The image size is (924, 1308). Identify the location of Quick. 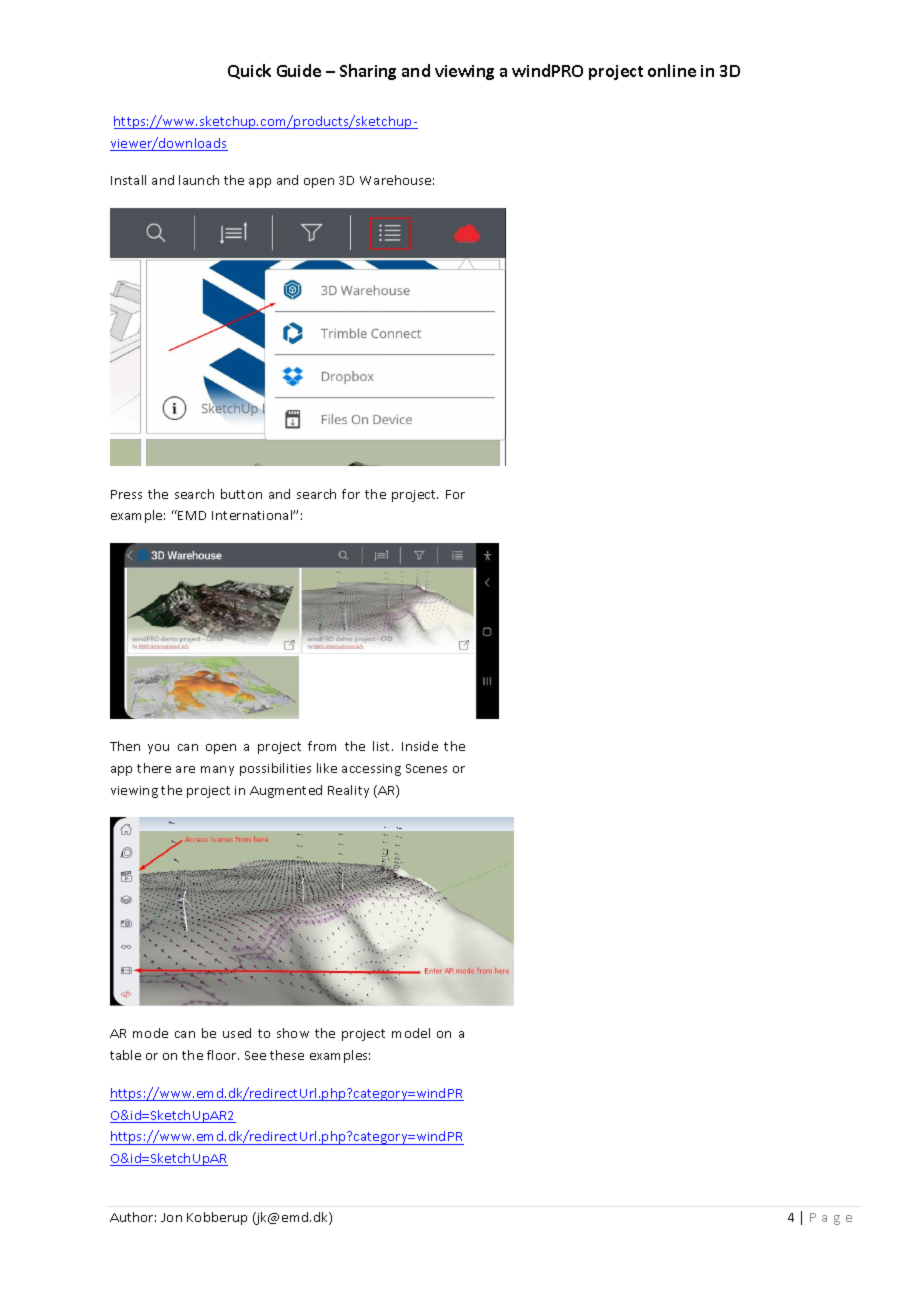
(249, 71).
